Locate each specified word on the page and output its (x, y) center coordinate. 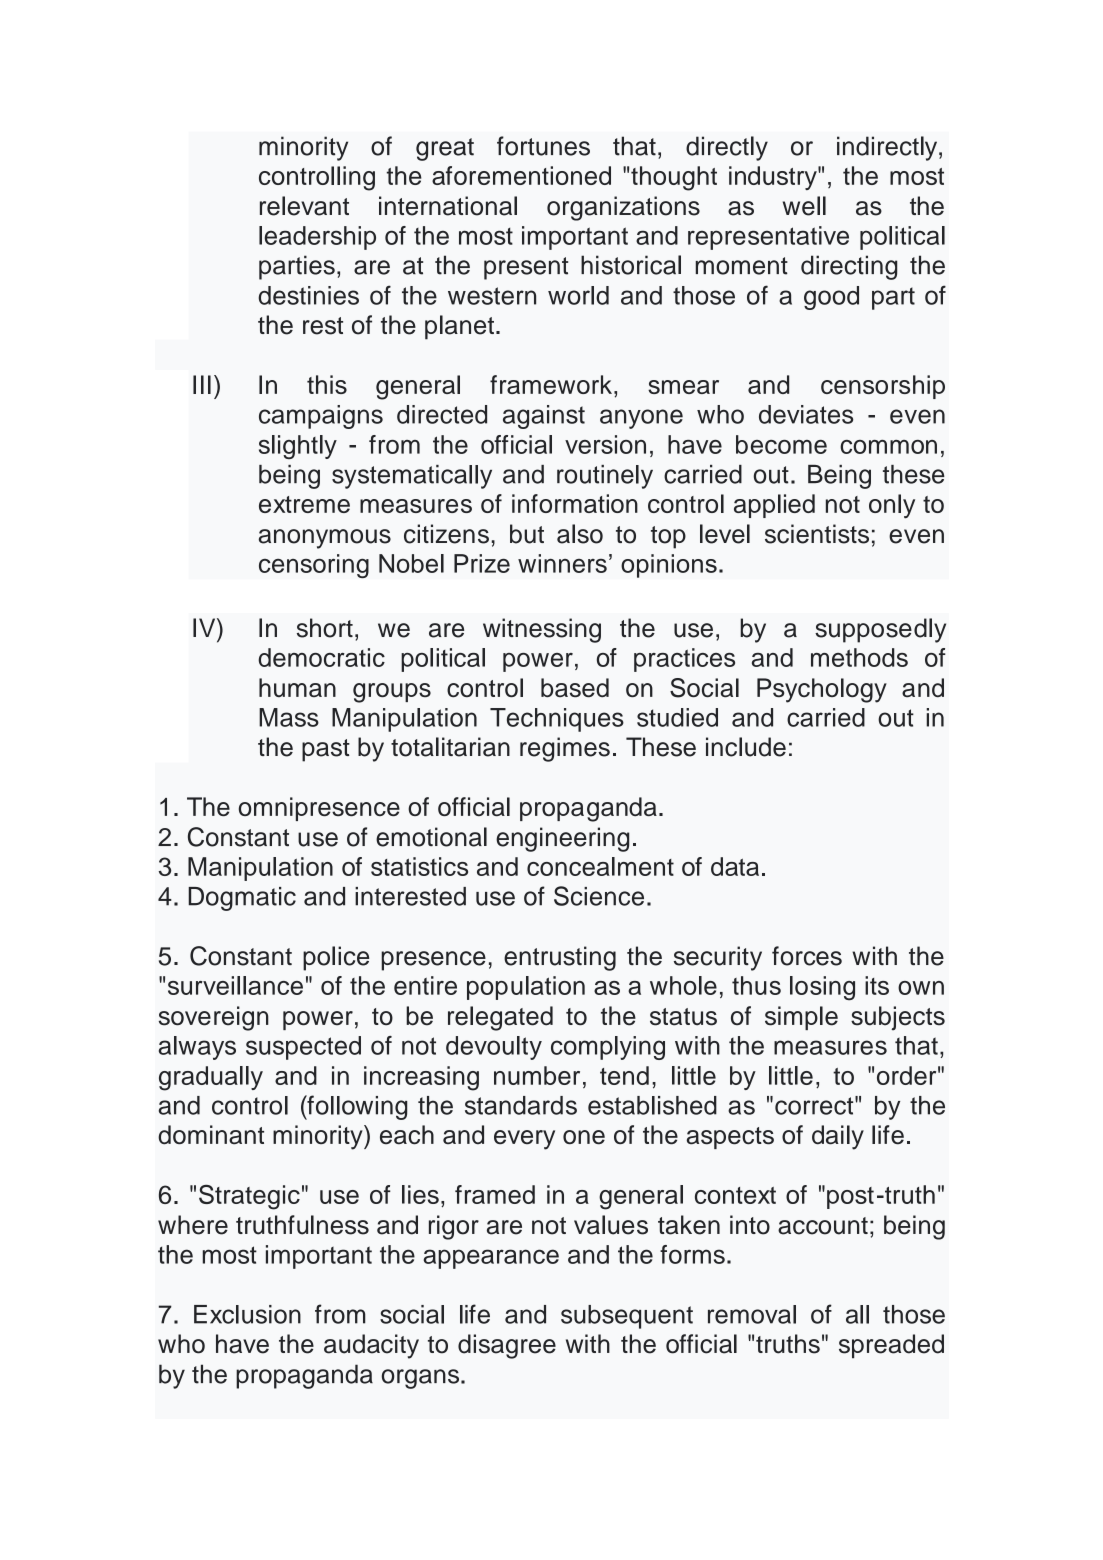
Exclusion (247, 1314)
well (804, 206)
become (781, 444)
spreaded (891, 1346)
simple (801, 1018)
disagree (507, 1346)
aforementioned (521, 175)
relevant (304, 206)
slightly (298, 447)
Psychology (822, 690)
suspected (303, 1048)
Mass (289, 717)
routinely (605, 477)
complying (608, 1048)
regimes (565, 749)
